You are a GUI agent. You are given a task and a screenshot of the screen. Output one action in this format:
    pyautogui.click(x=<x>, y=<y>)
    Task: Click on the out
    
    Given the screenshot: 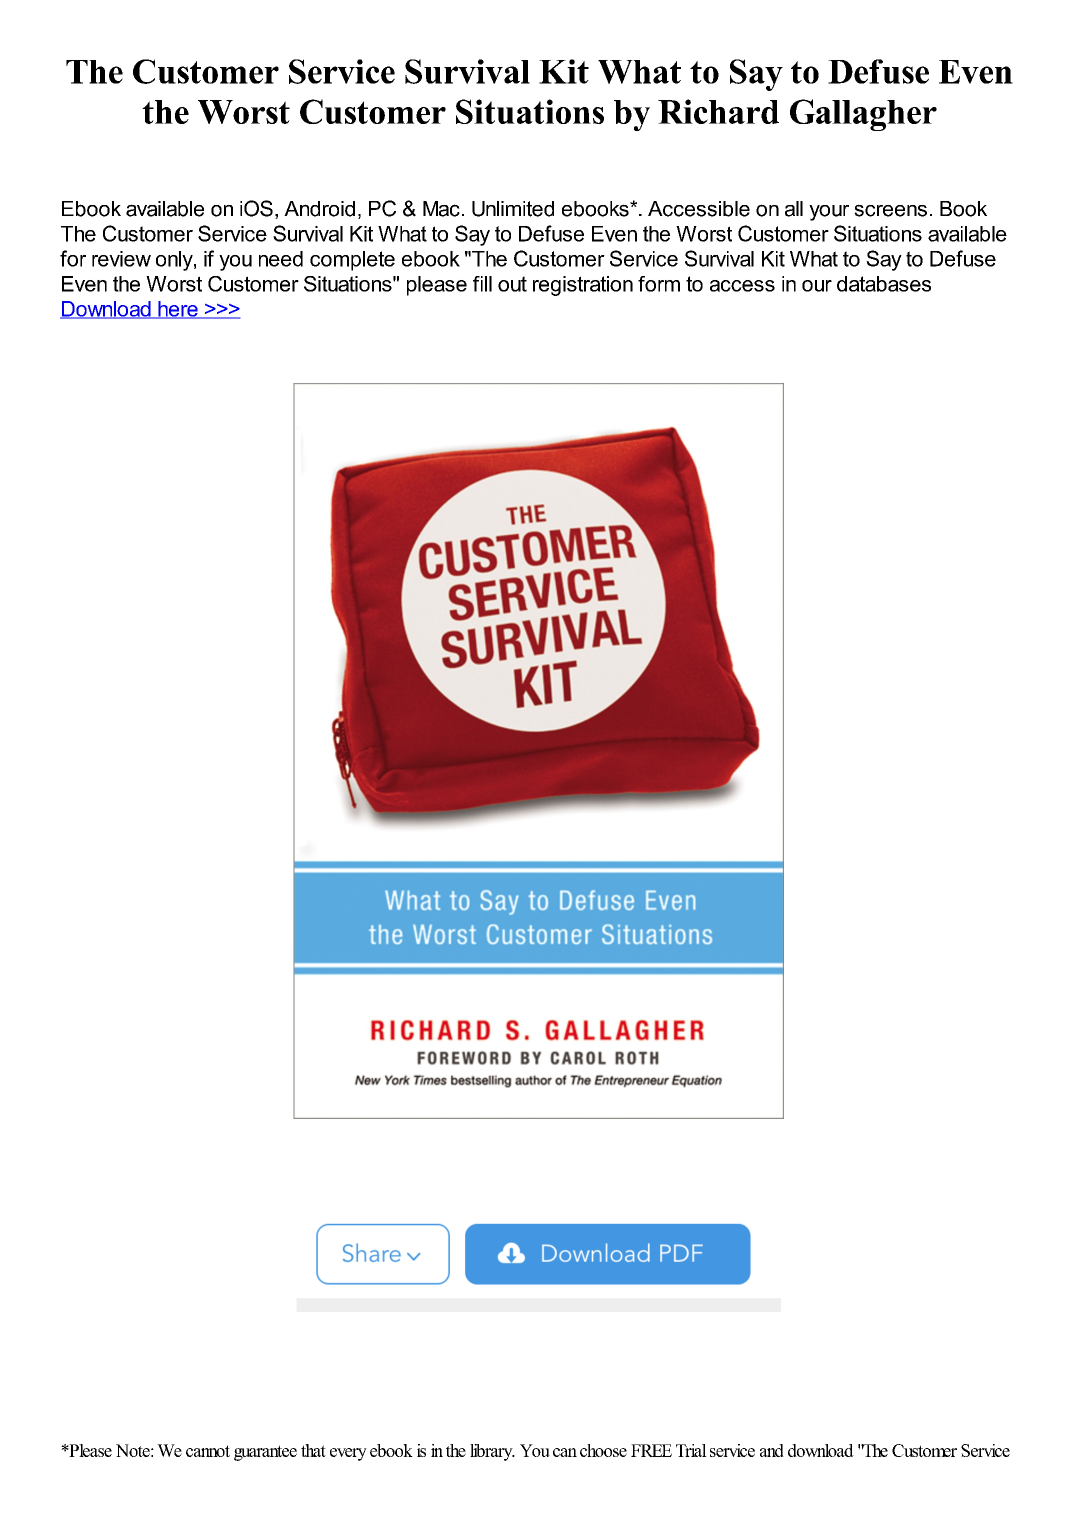 What is the action you would take?
    pyautogui.click(x=512, y=284)
